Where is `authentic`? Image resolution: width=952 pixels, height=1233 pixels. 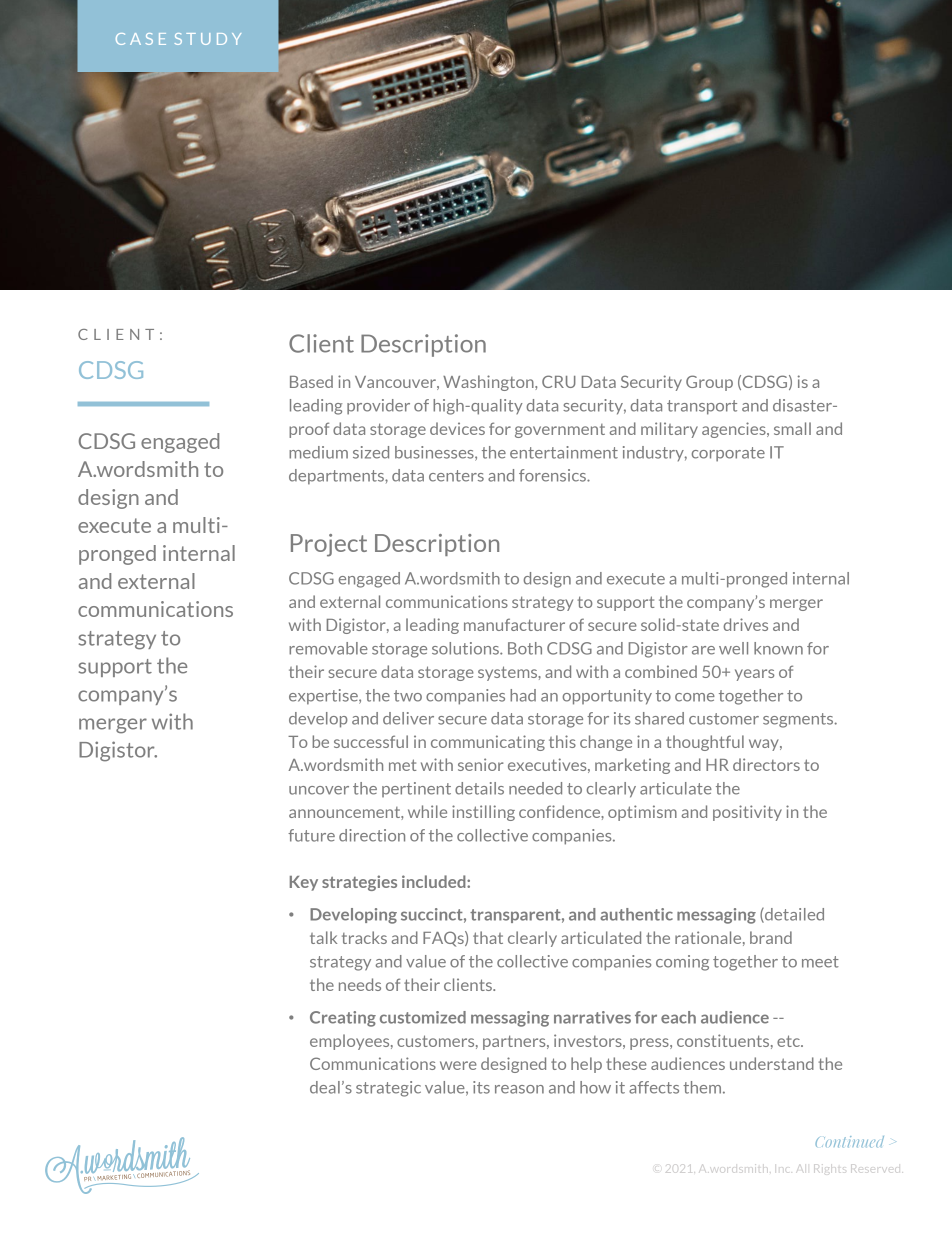 authentic is located at coordinates (636, 914).
